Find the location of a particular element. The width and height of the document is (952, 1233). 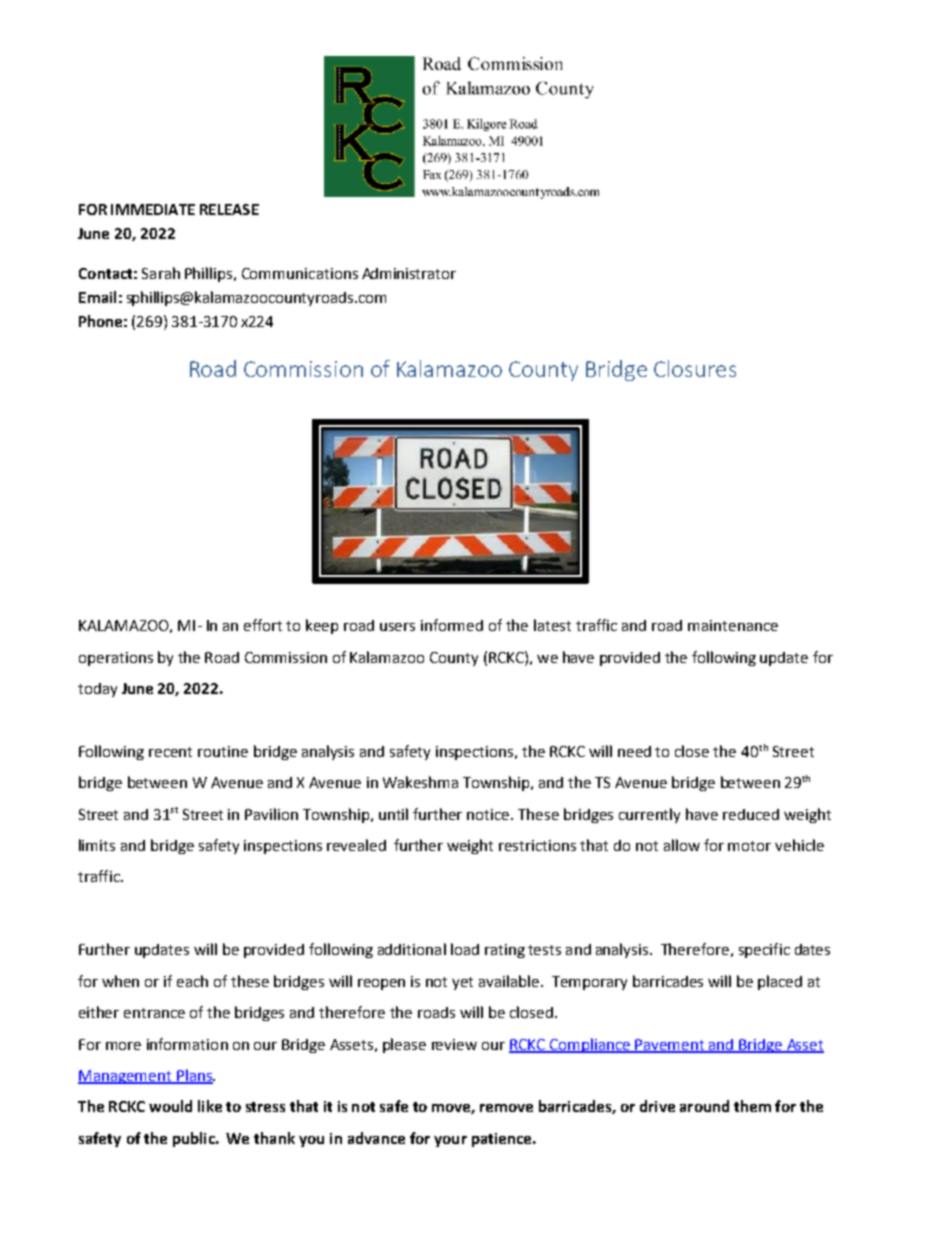

effort is located at coordinates (263, 625).
